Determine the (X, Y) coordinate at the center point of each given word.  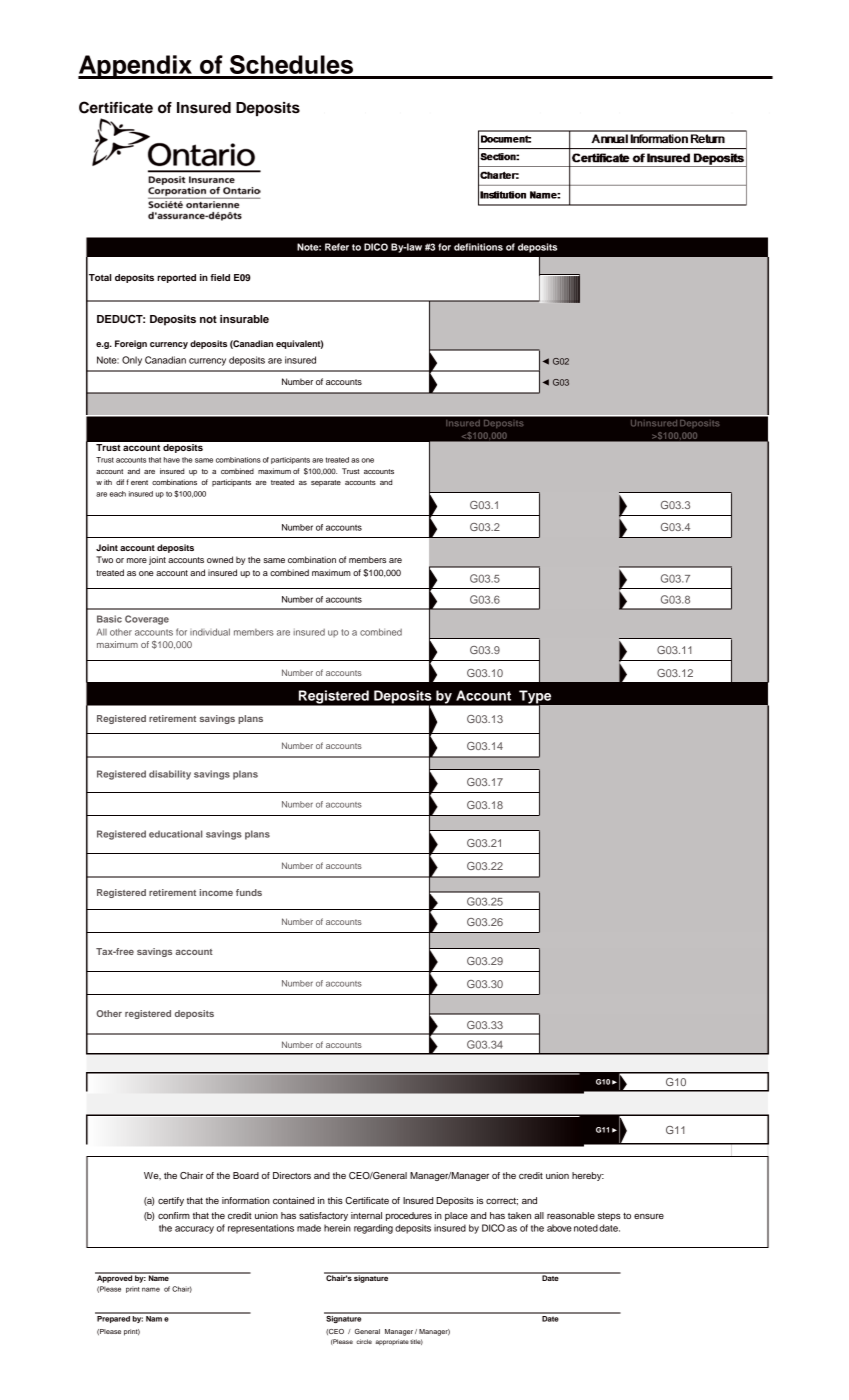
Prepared (113, 1318)
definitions (478, 247)
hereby (588, 1176)
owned (220, 559)
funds (249, 892)
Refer (337, 247)
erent (139, 482)
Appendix (136, 67)
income (216, 892)
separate (326, 483)
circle (364, 1341)
